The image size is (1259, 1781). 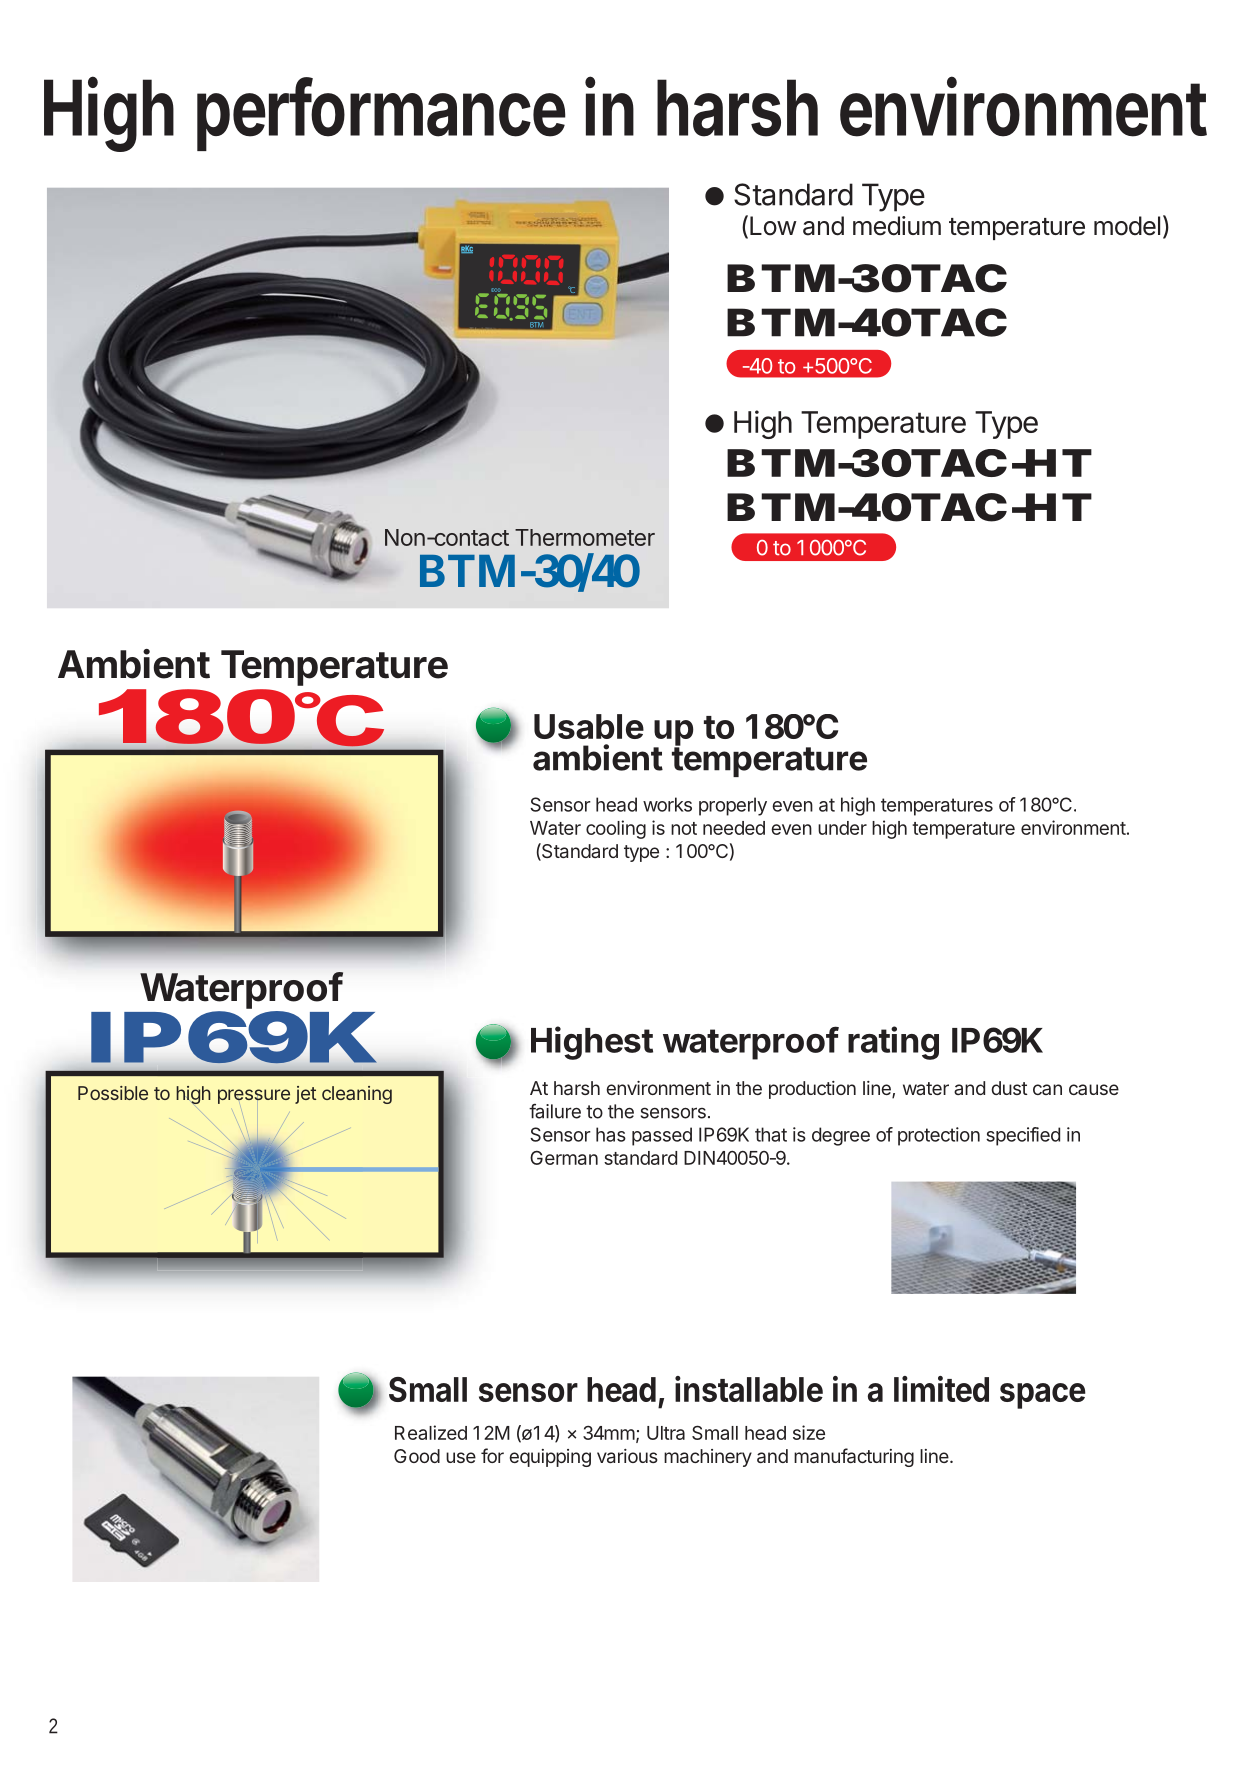 I want to click on performance, so click(x=381, y=114).
